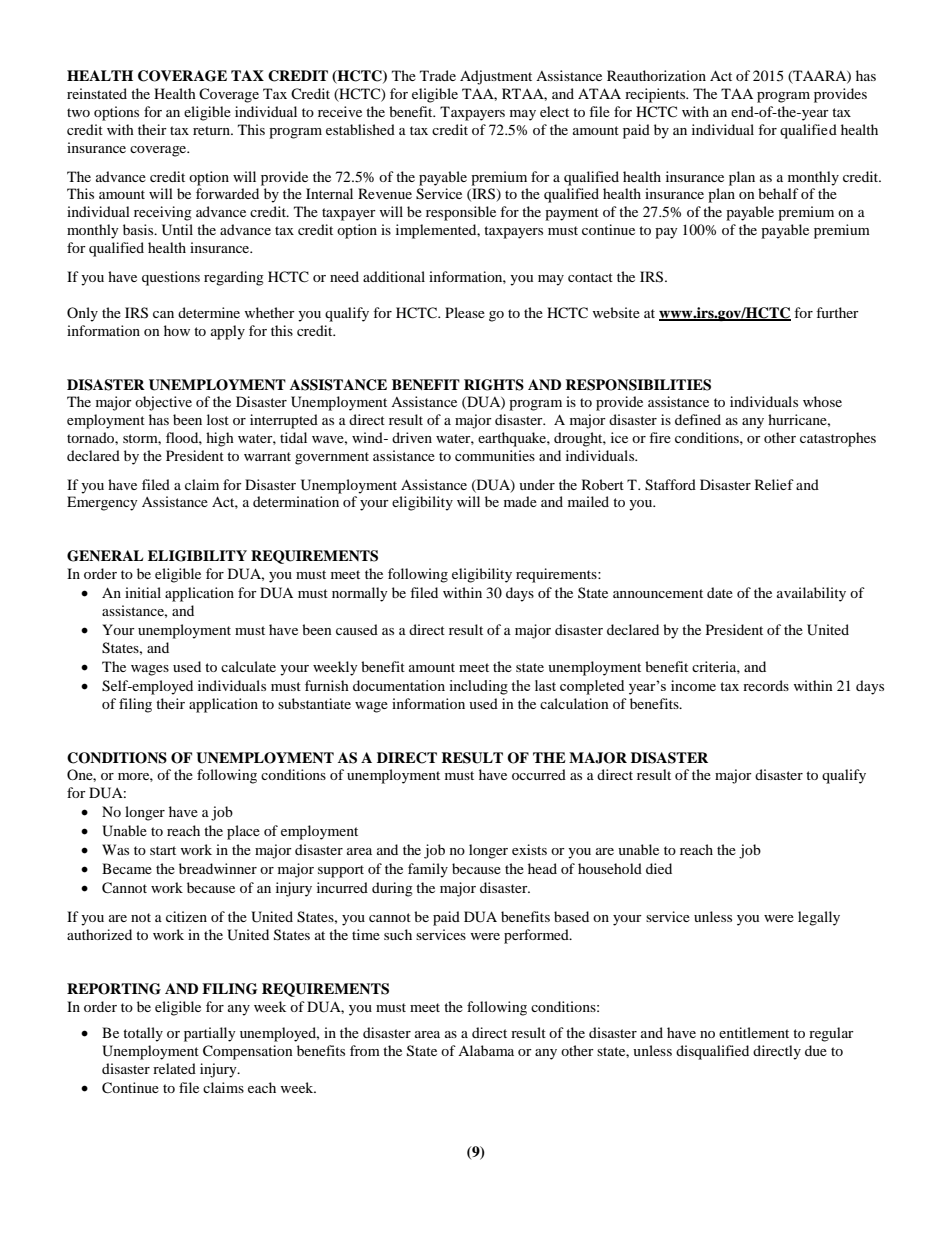  Describe the element at coordinates (656, 95) in the page. I see `recipients` at that location.
